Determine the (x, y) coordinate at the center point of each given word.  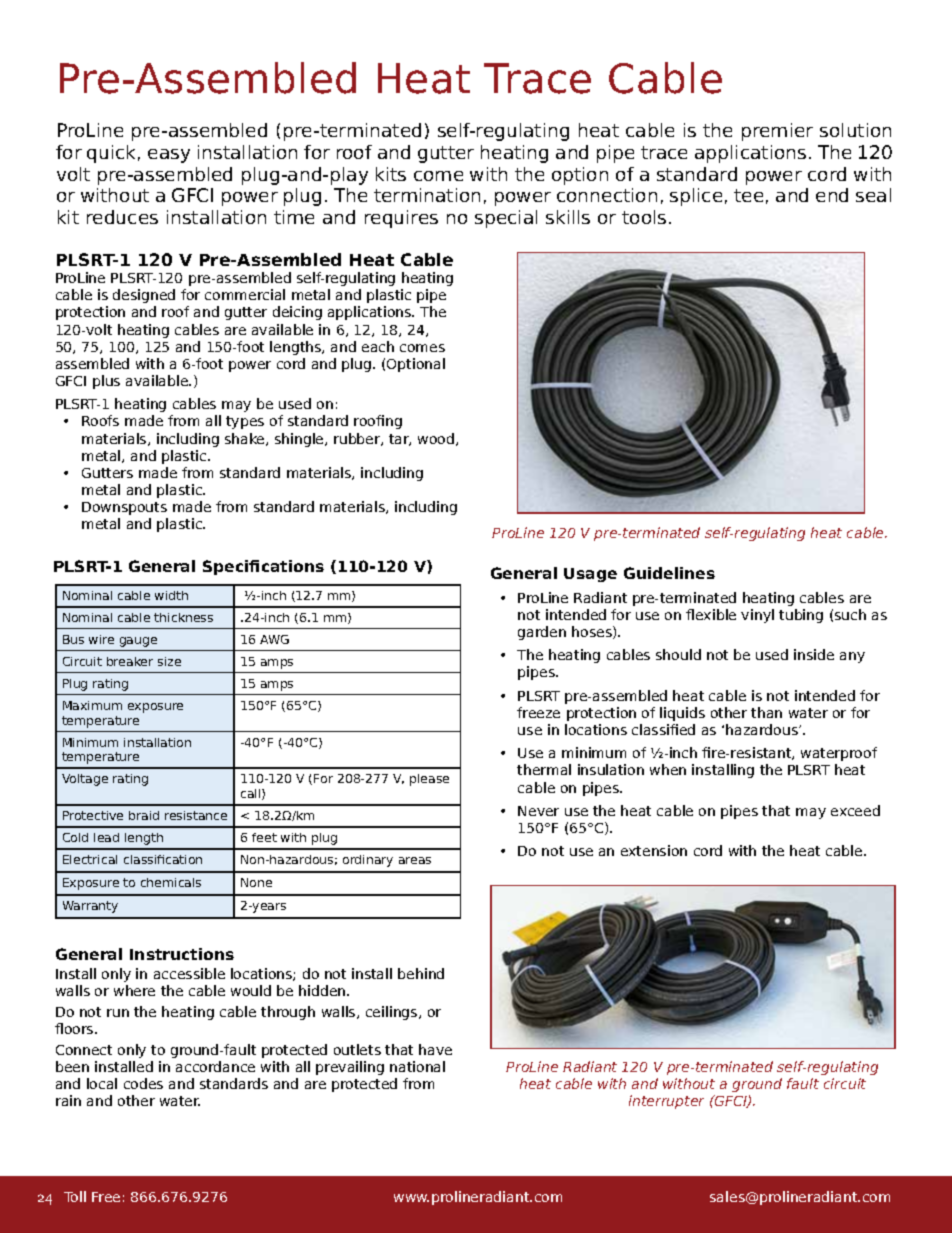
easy (169, 156)
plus (106, 382)
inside (814, 654)
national (417, 1066)
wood (437, 439)
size (169, 661)
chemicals (171, 882)
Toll (75, 1196)
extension (654, 850)
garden (542, 633)
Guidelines (669, 573)
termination (427, 195)
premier (777, 132)
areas (415, 860)
